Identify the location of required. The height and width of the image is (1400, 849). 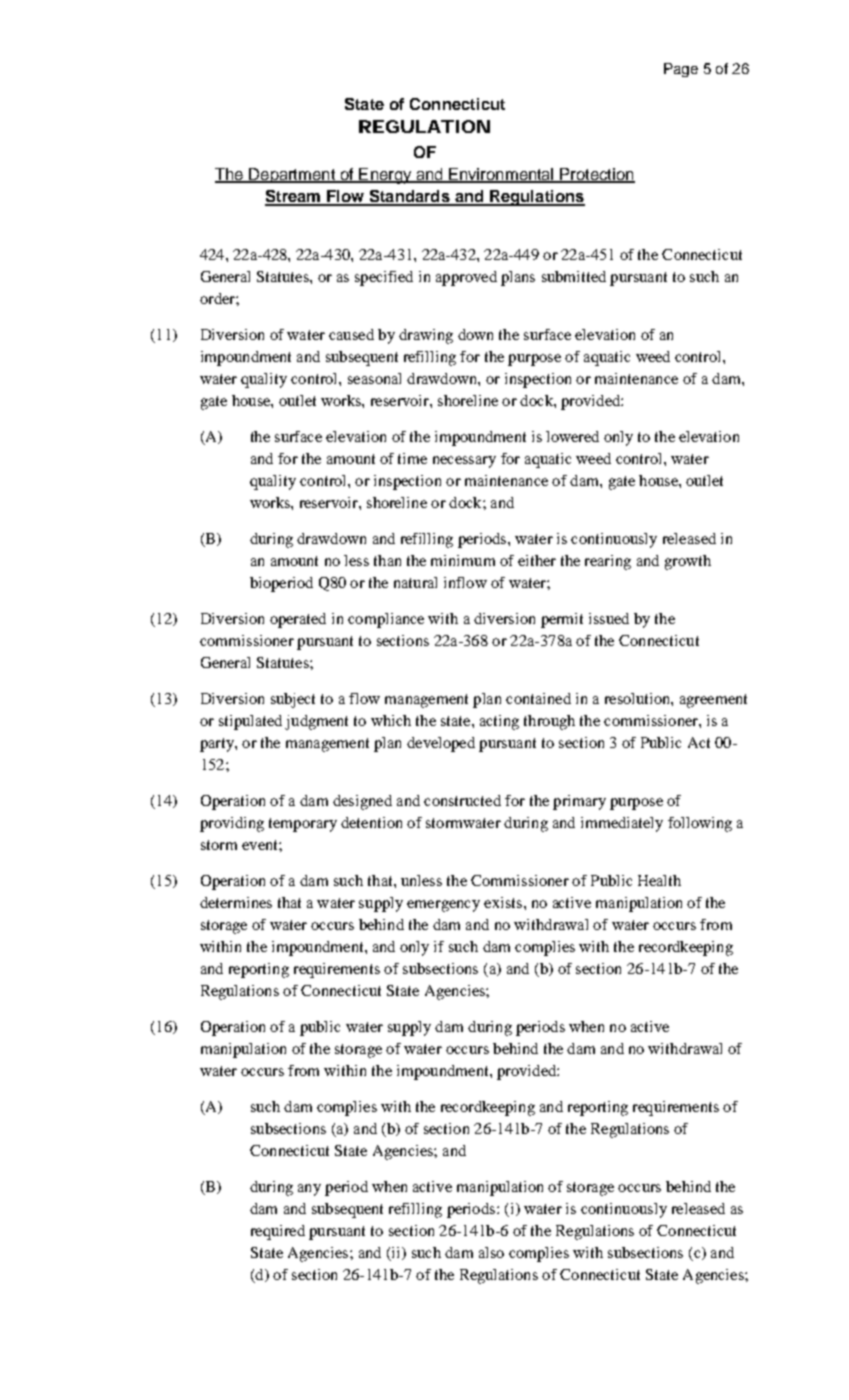
(278, 1232).
